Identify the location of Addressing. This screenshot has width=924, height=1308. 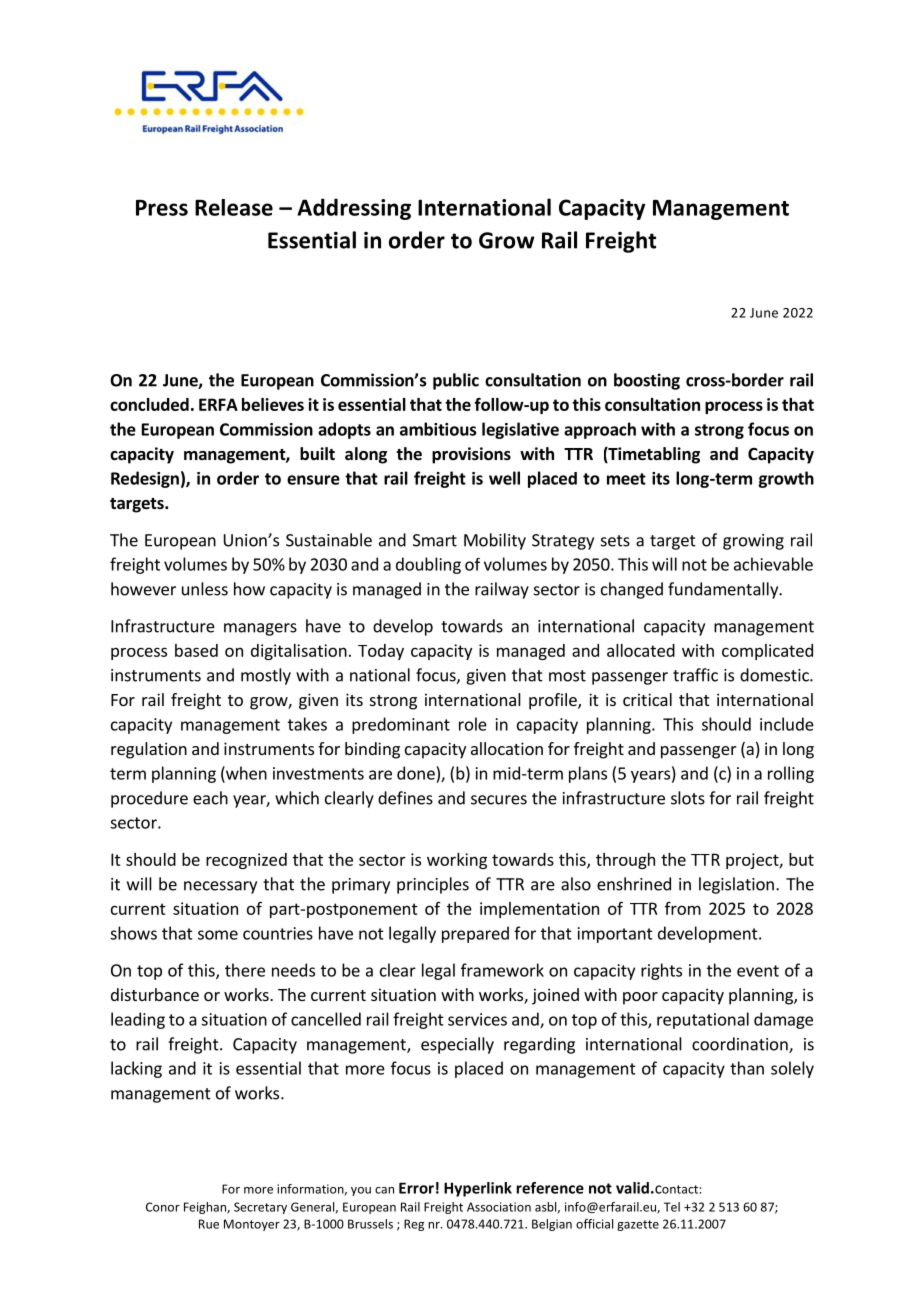
(354, 209).
